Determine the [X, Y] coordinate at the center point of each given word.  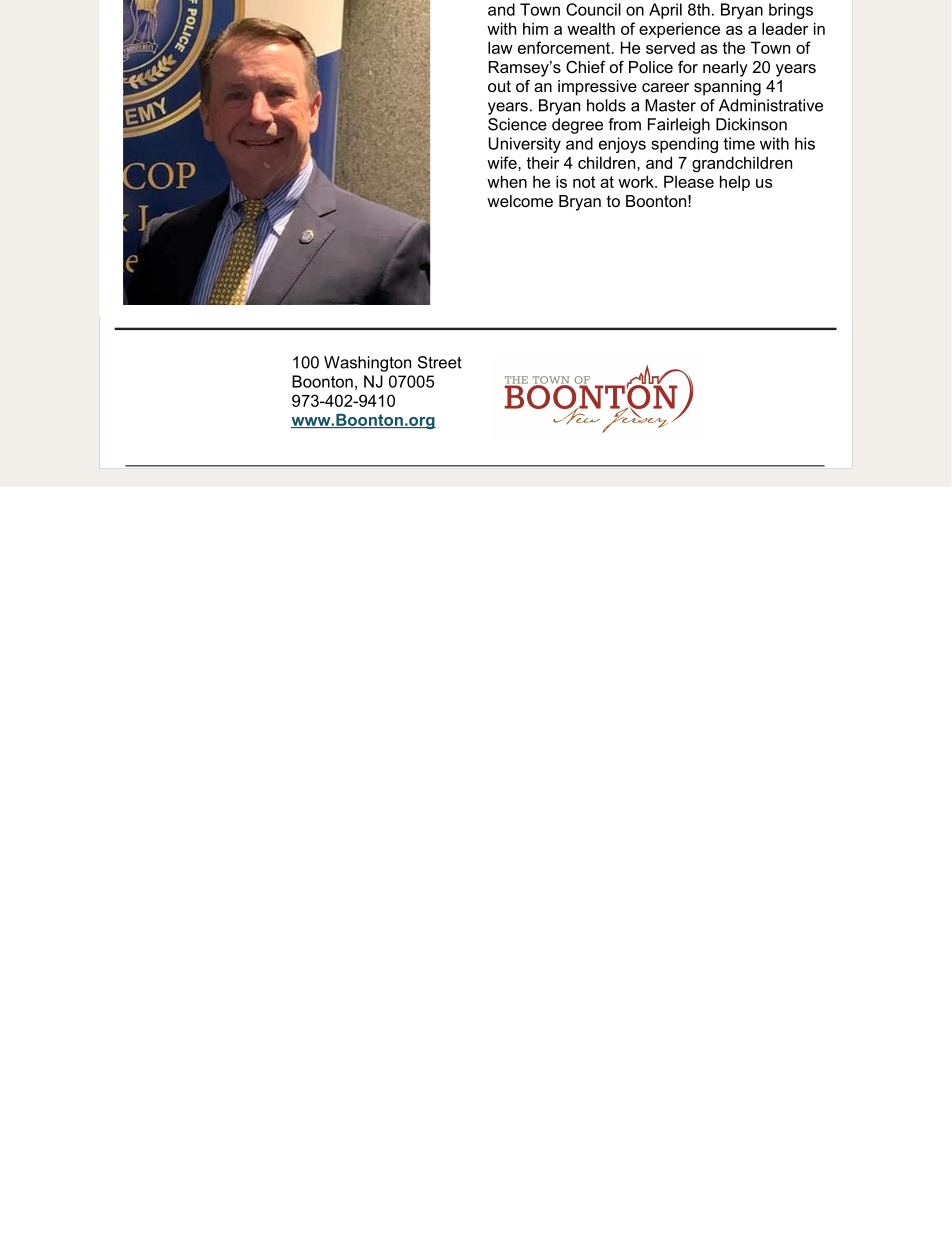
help [735, 183]
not [584, 182]
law [500, 47]
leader [785, 28]
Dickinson [751, 124]
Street [440, 362]
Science [517, 124]
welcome [520, 201]
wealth [591, 28]
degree [577, 126]
